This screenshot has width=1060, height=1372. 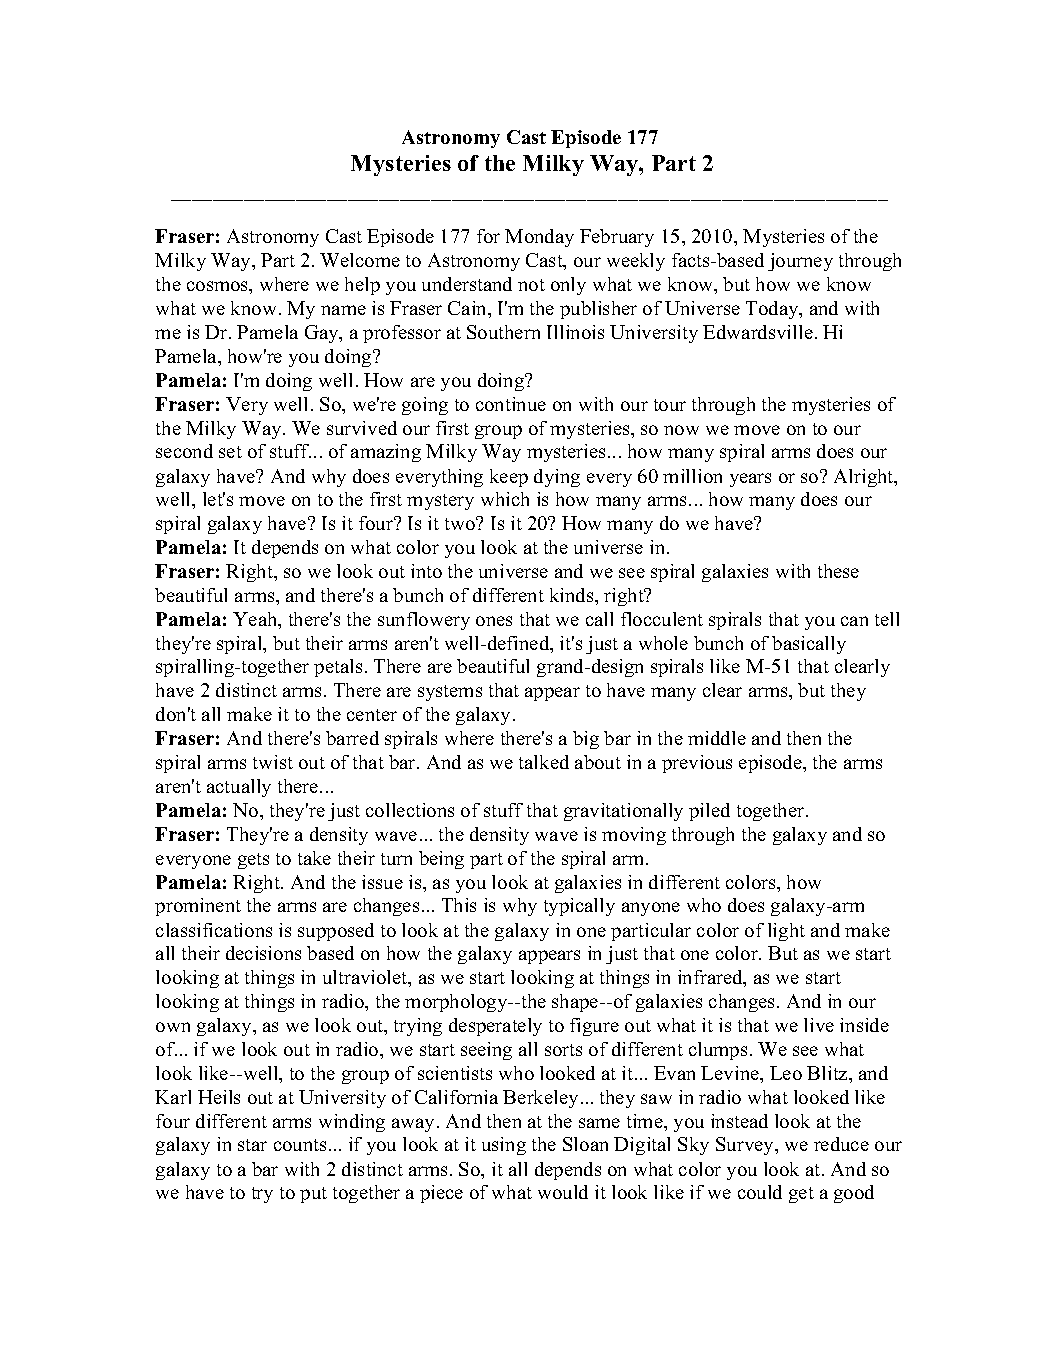 I want to click on not, so click(x=531, y=285).
